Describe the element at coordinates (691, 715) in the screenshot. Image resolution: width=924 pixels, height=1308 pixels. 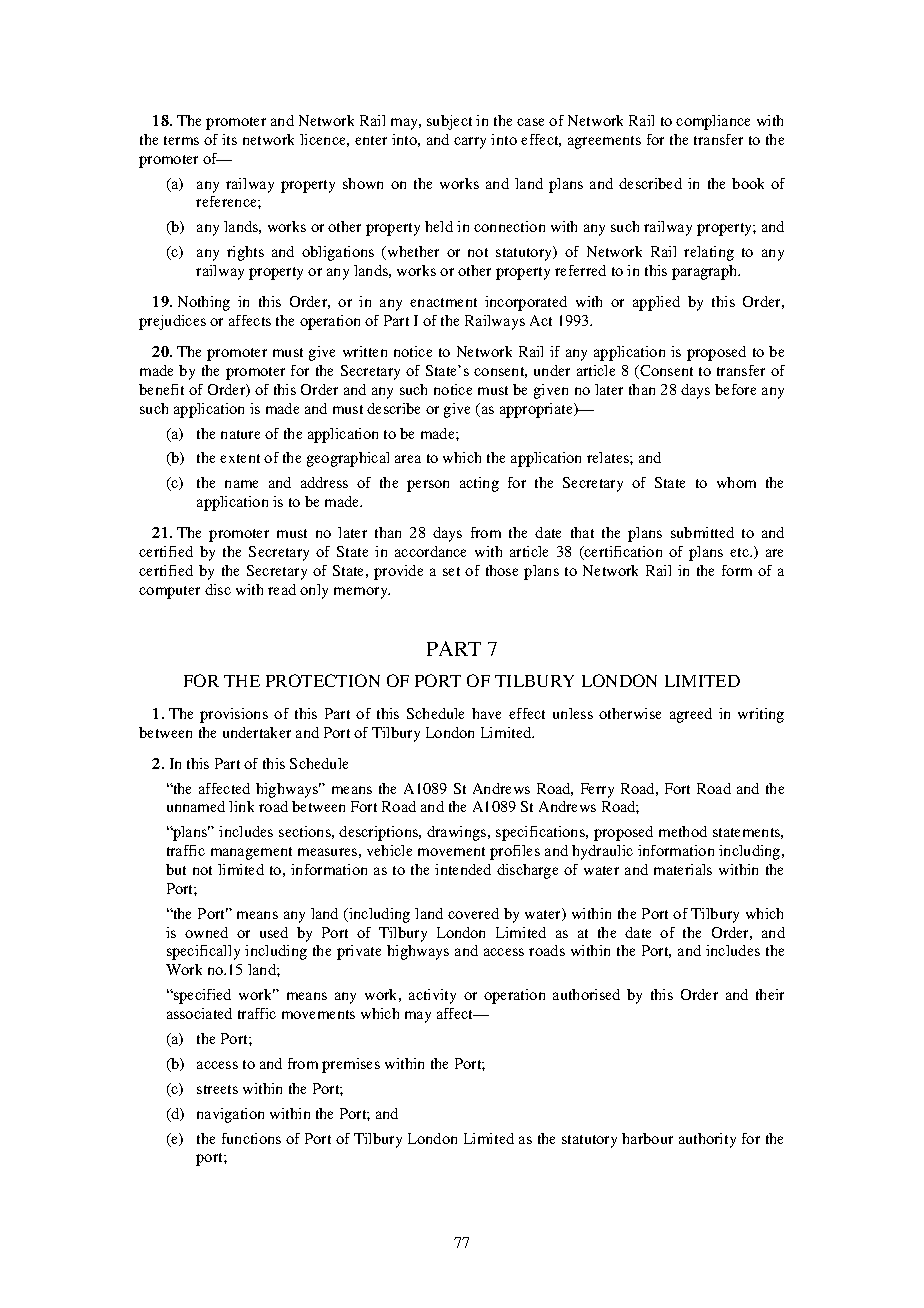
I see `agreed` at that location.
